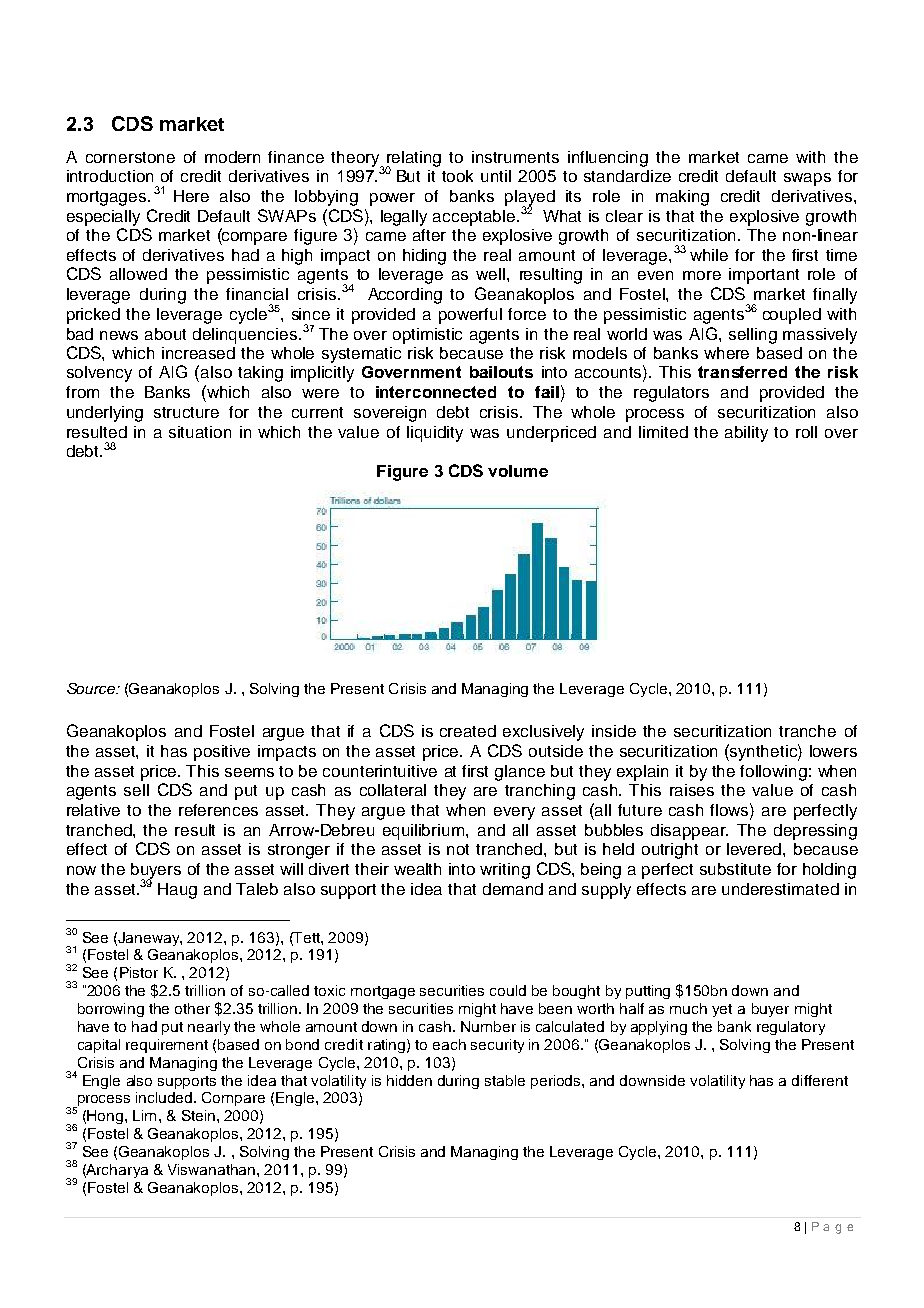 The height and width of the page is (1308, 924). What do you see at coordinates (833, 751) in the page?
I see `lowers` at bounding box center [833, 751].
